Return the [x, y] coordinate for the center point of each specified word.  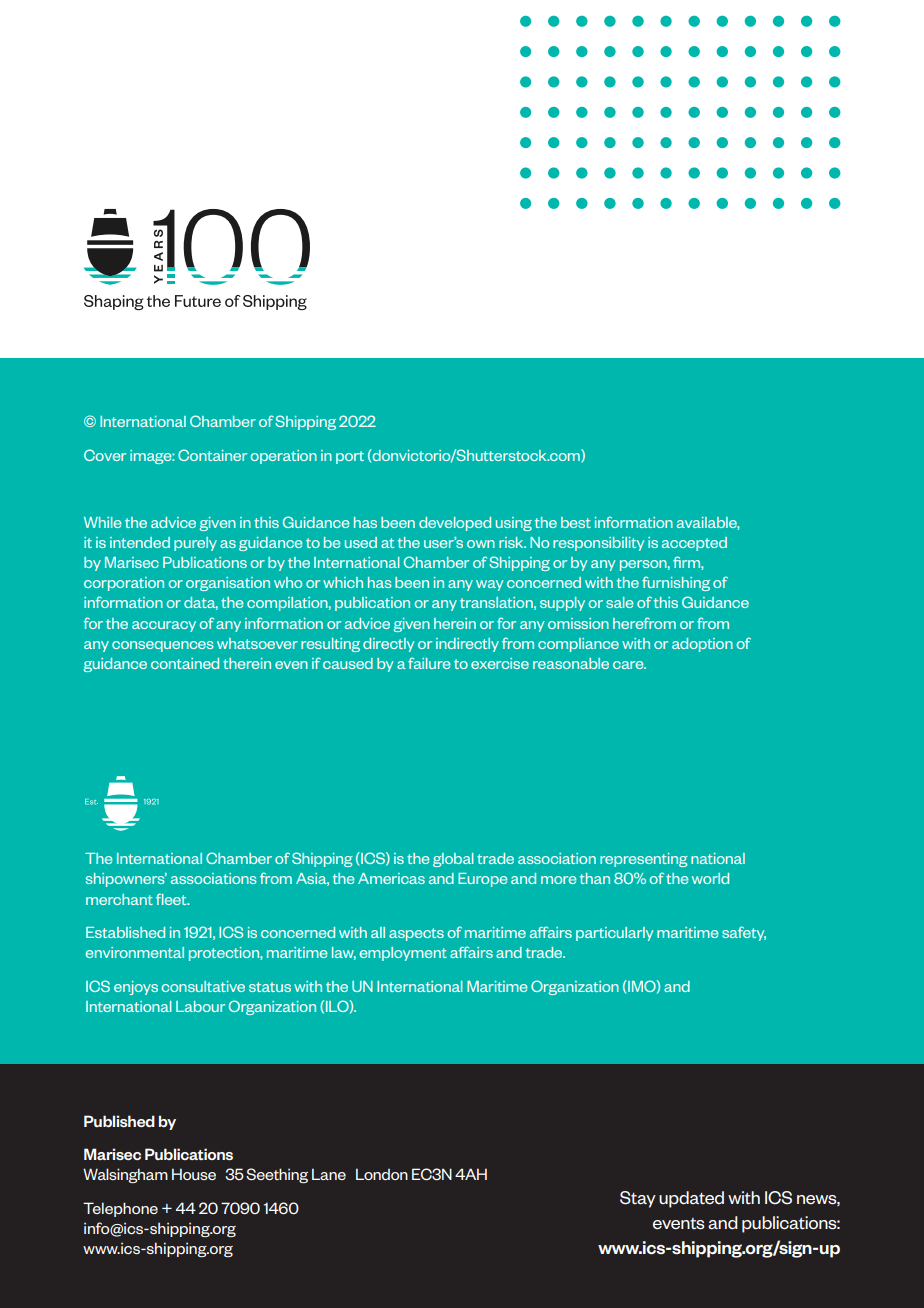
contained [185, 663]
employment [403, 954]
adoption [702, 645]
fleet [172, 899]
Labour [200, 1006]
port [350, 457]
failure [429, 663]
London [382, 1174]
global [453, 860]
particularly [614, 934]
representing [644, 860]
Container [212, 455]
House [194, 1174]
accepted [694, 544]
